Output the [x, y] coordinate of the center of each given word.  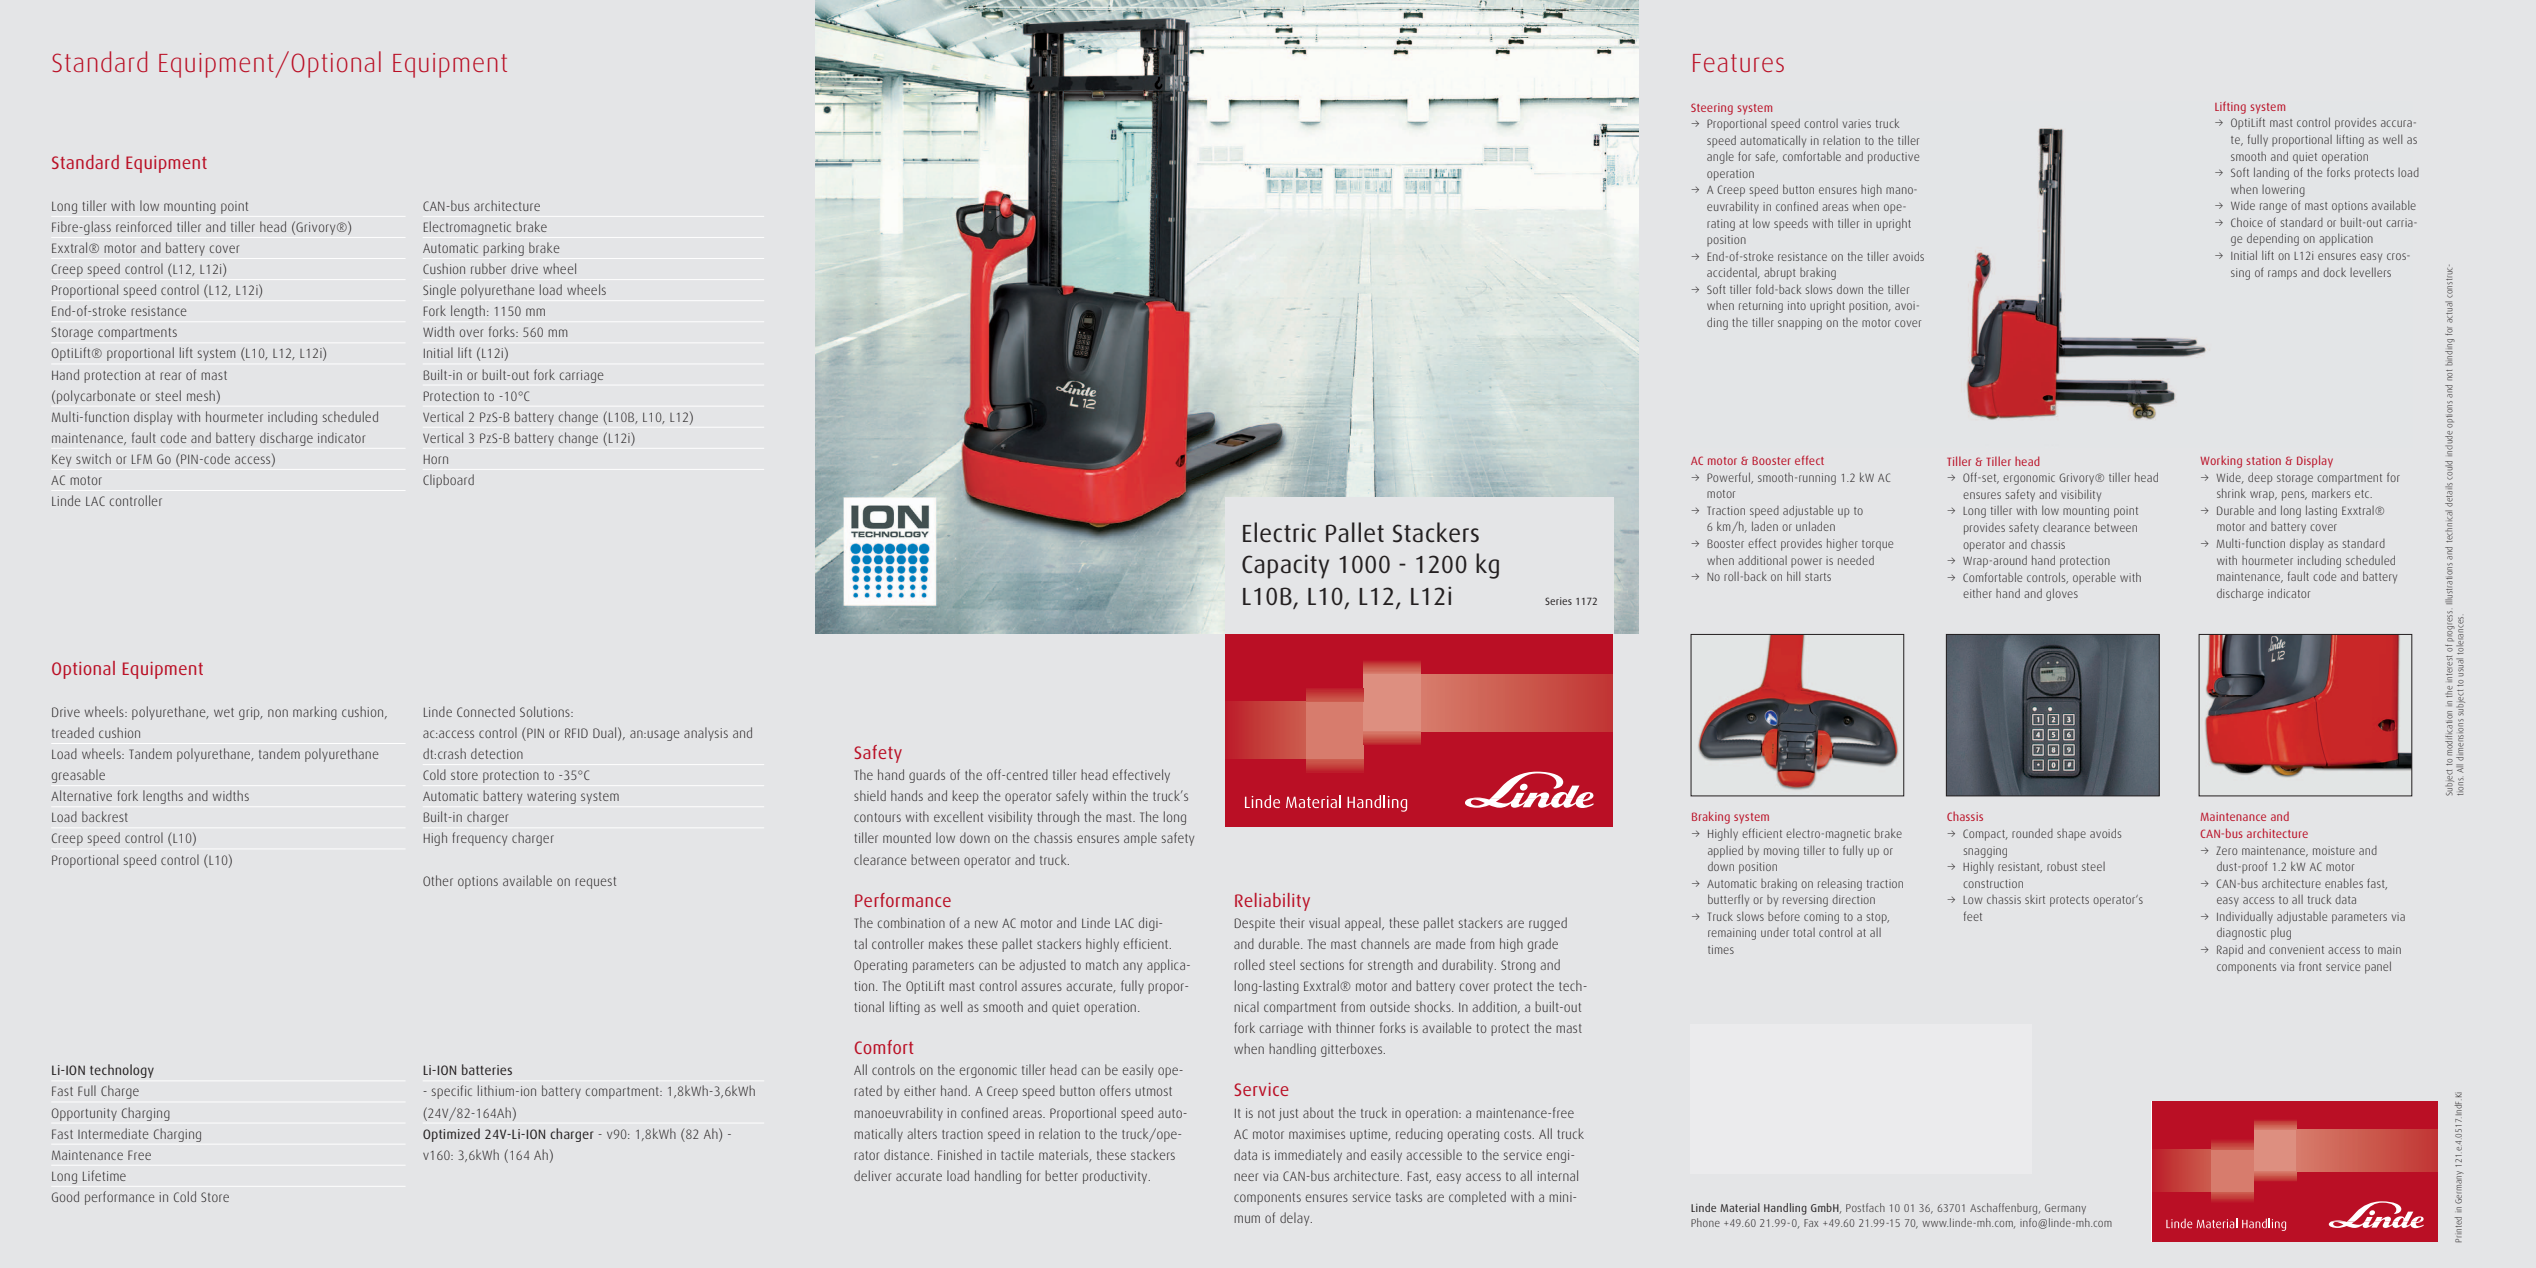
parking [503, 249]
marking [315, 713]
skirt [2035, 899]
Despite [1255, 924]
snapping [1800, 324]
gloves [2062, 594]
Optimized [451, 1135]
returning [1761, 307]
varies [1856, 123]
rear [170, 376]
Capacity [1285, 566]
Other [438, 880]
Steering [1712, 109]
